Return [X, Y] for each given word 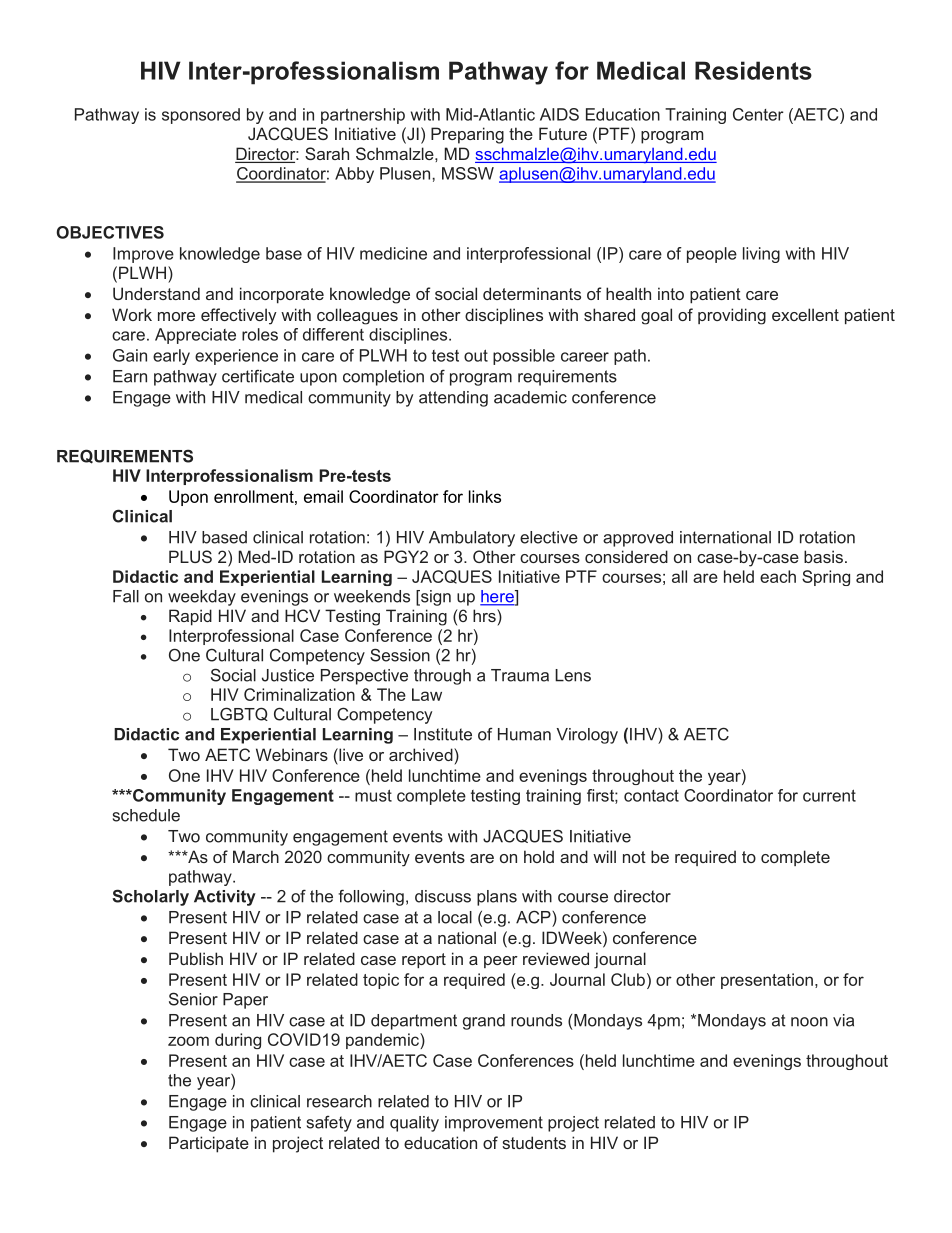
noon [809, 1022]
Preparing [467, 135]
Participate [209, 1144]
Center [758, 114]
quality [414, 1124]
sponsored [201, 116]
